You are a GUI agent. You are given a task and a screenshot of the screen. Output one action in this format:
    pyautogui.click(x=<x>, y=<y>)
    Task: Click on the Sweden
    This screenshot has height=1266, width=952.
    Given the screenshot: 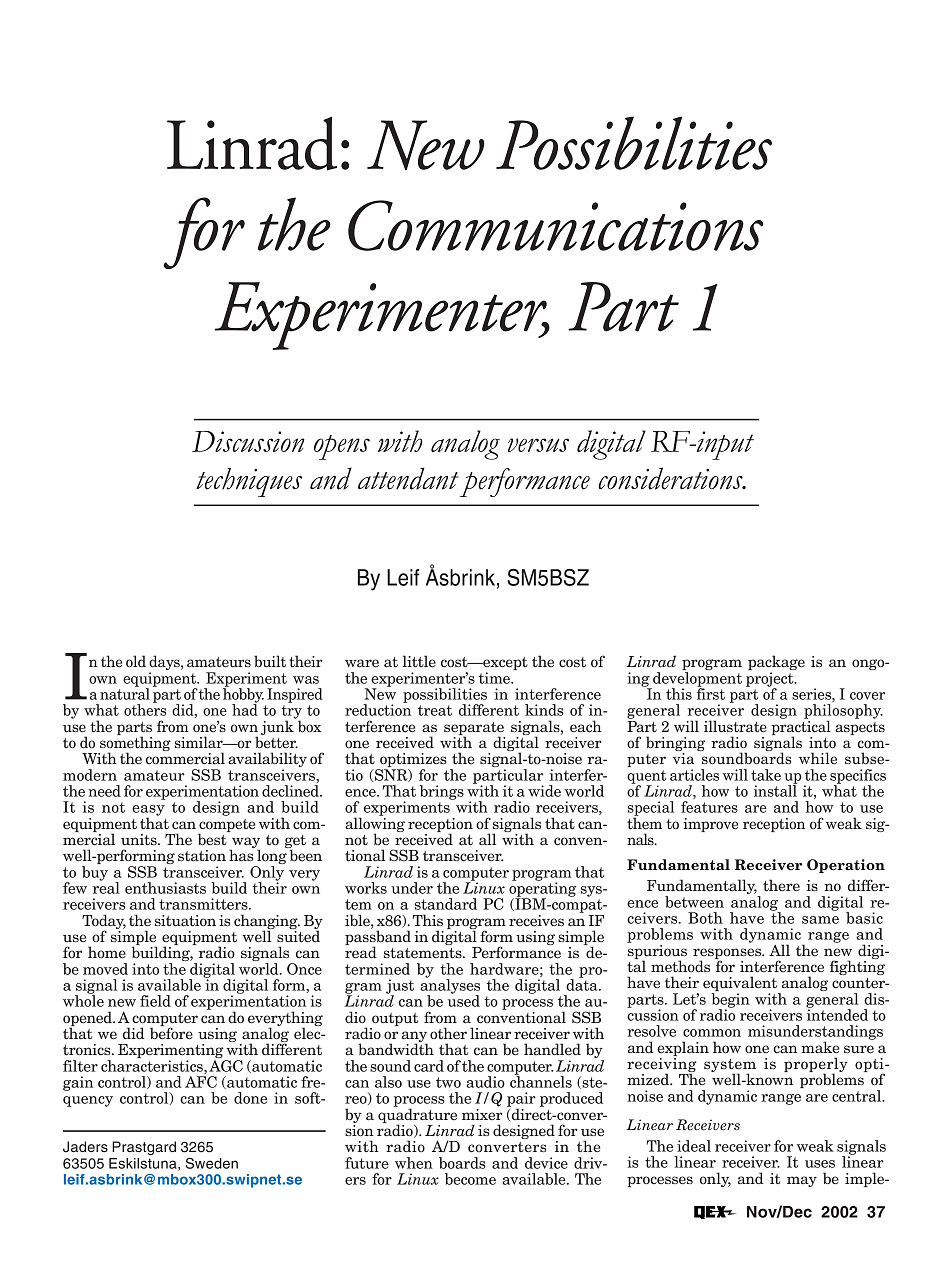 What is the action you would take?
    pyautogui.click(x=211, y=1163)
